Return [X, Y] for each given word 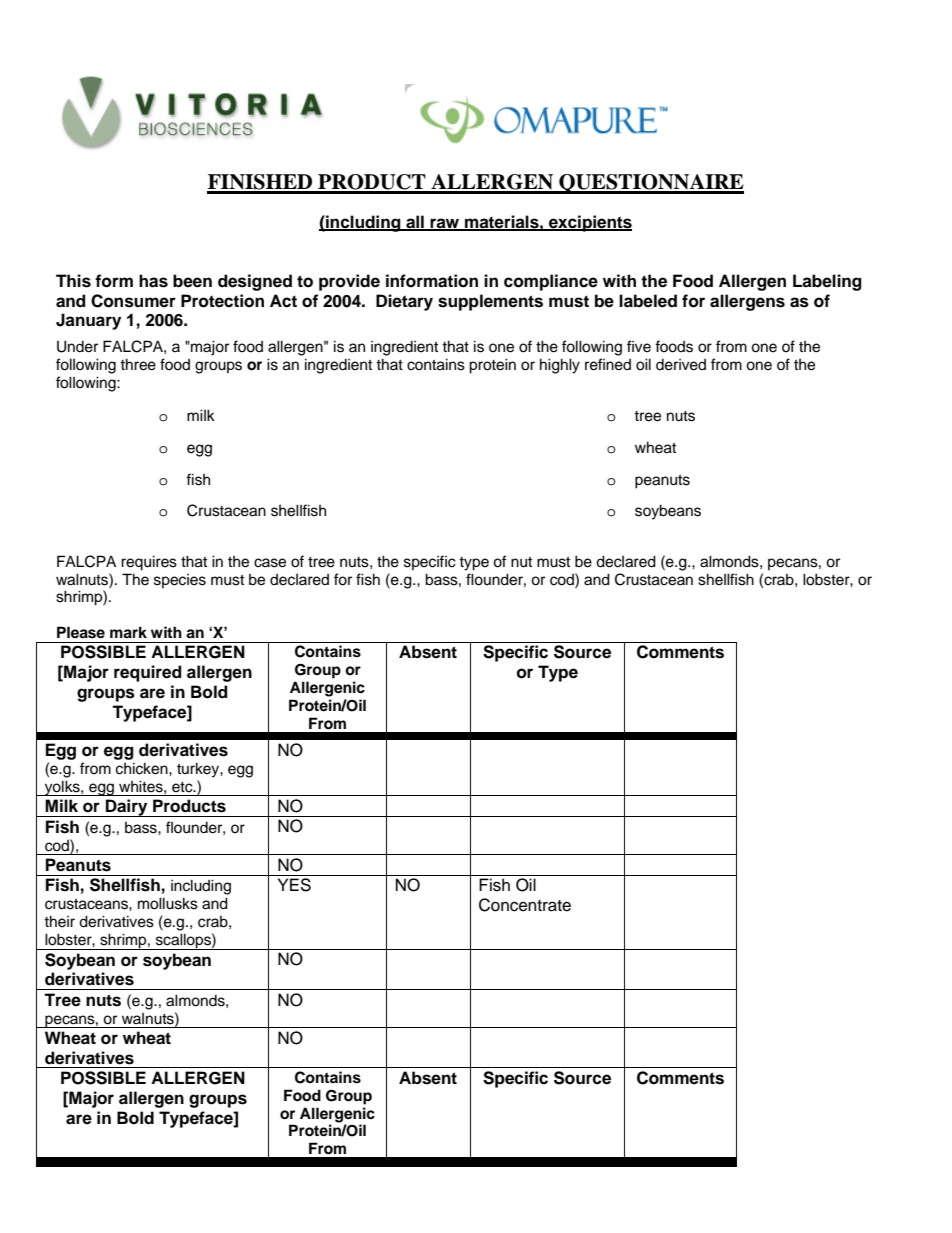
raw [445, 224]
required [148, 673]
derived [681, 365]
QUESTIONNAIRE [650, 184]
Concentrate [525, 905]
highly [560, 366]
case [270, 563]
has [153, 281]
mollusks [168, 903]
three [138, 364]
